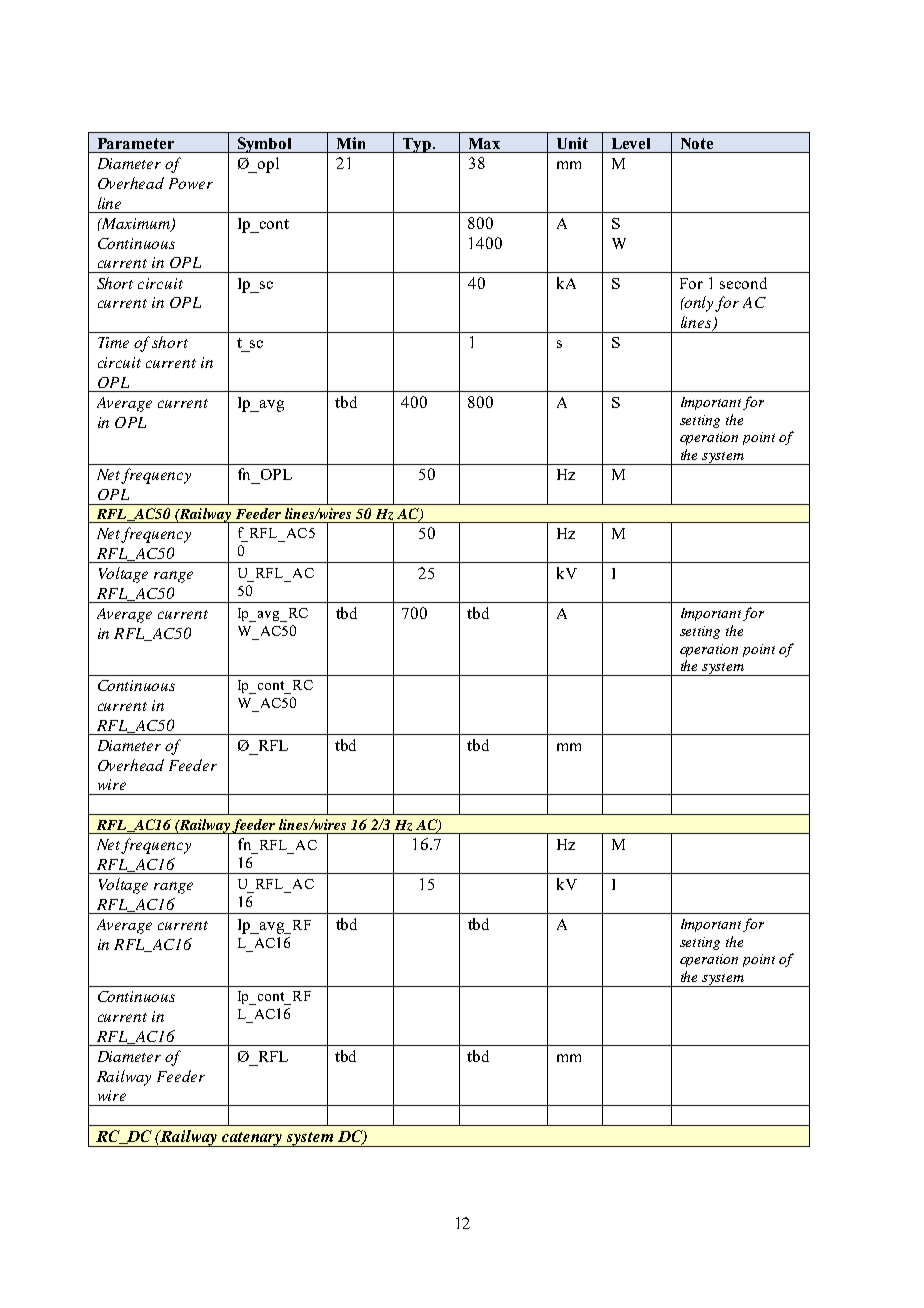  Describe the element at coordinates (699, 304) in the page. I see `only` at that location.
